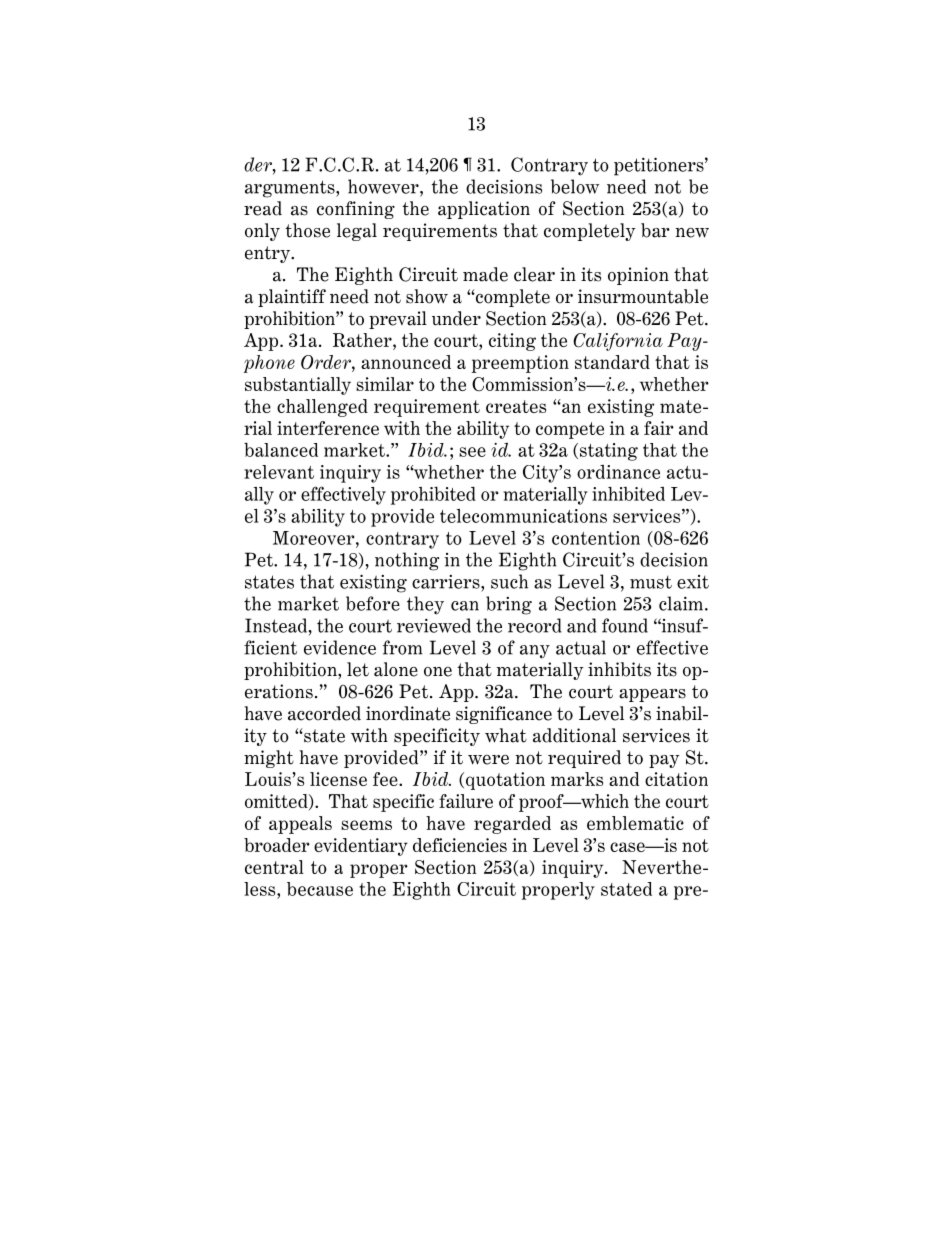  What do you see at coordinates (279, 472) in the document?
I see `relevant` at bounding box center [279, 472].
